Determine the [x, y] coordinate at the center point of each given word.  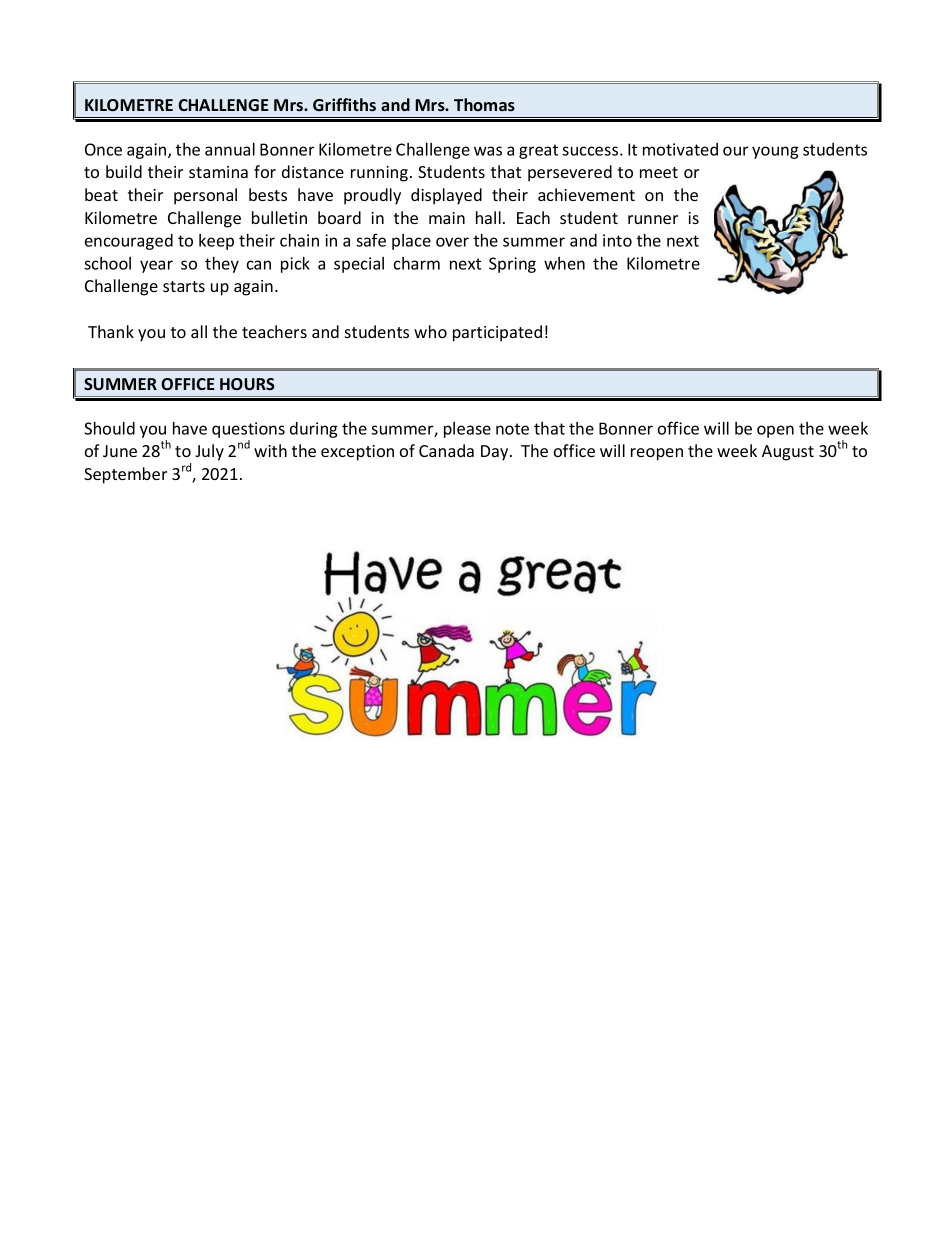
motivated [680, 149]
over [452, 242]
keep [216, 242]
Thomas [484, 104]
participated [497, 333]
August [788, 453]
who [430, 331]
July [209, 452]
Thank [111, 331]
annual [230, 149]
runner [653, 219]
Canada [446, 450]
